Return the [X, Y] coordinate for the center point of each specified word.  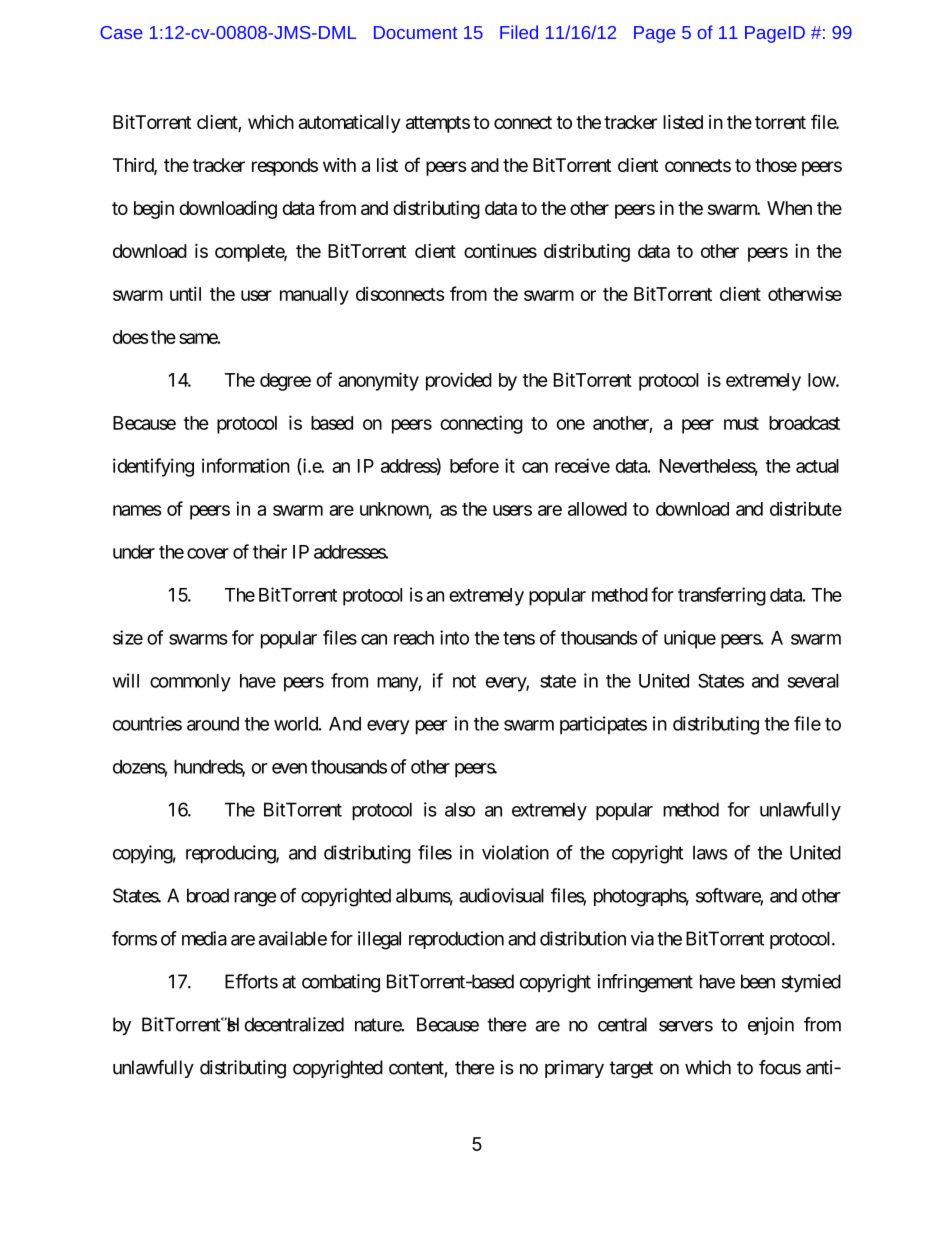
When [789, 208]
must [741, 423]
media [204, 938]
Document [415, 32]
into [454, 637]
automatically [349, 124]
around [213, 724]
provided [459, 381]
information [246, 465]
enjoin [771, 1026]
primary [574, 1069]
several [813, 681]
